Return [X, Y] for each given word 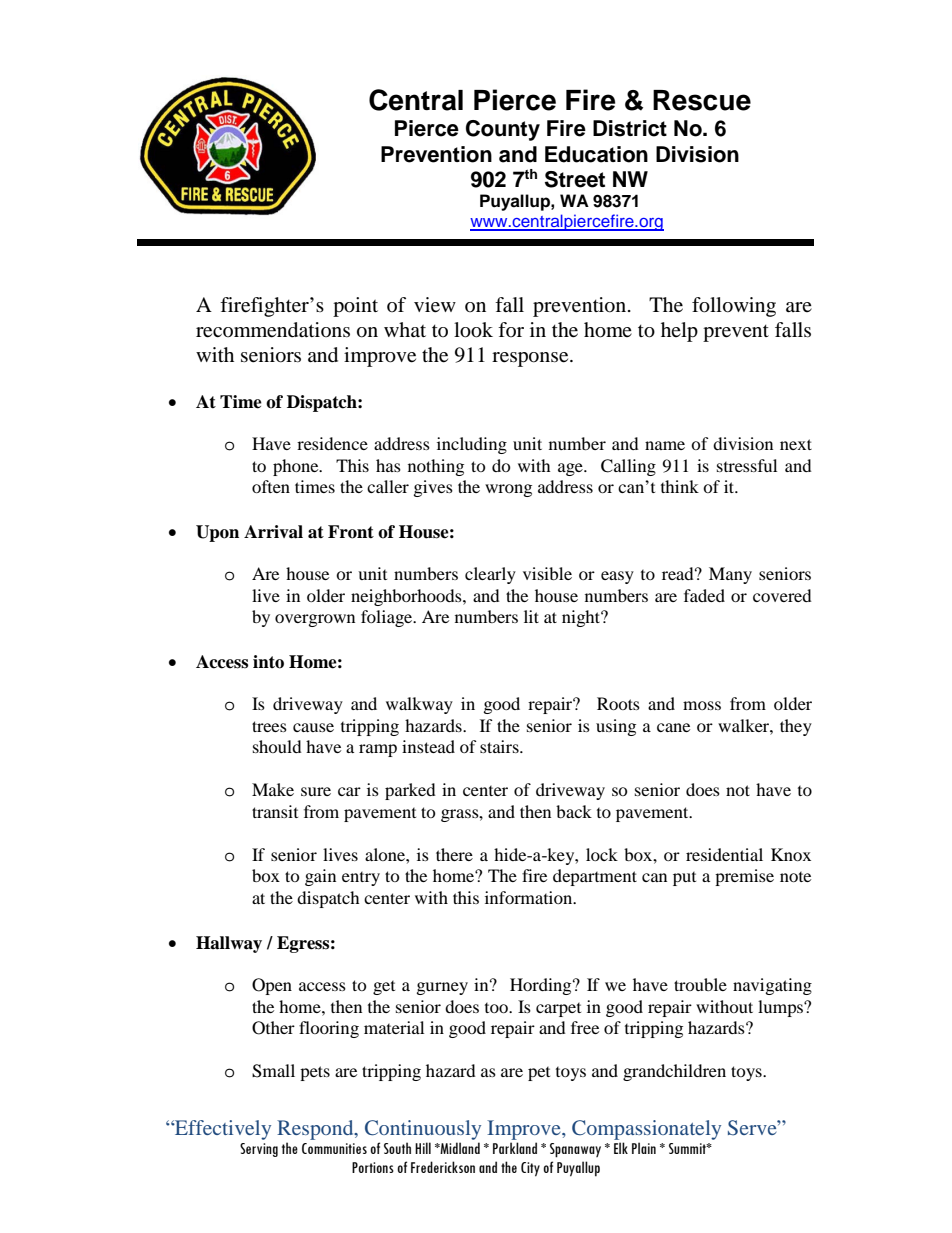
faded [704, 595]
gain [320, 877]
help [679, 332]
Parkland [515, 1148]
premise [744, 877]
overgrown [315, 620]
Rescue [702, 100]
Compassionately [646, 1130]
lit [531, 616]
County [503, 130]
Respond [316, 1130]
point [355, 307]
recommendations [273, 330]
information [530, 897]
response [531, 359]
